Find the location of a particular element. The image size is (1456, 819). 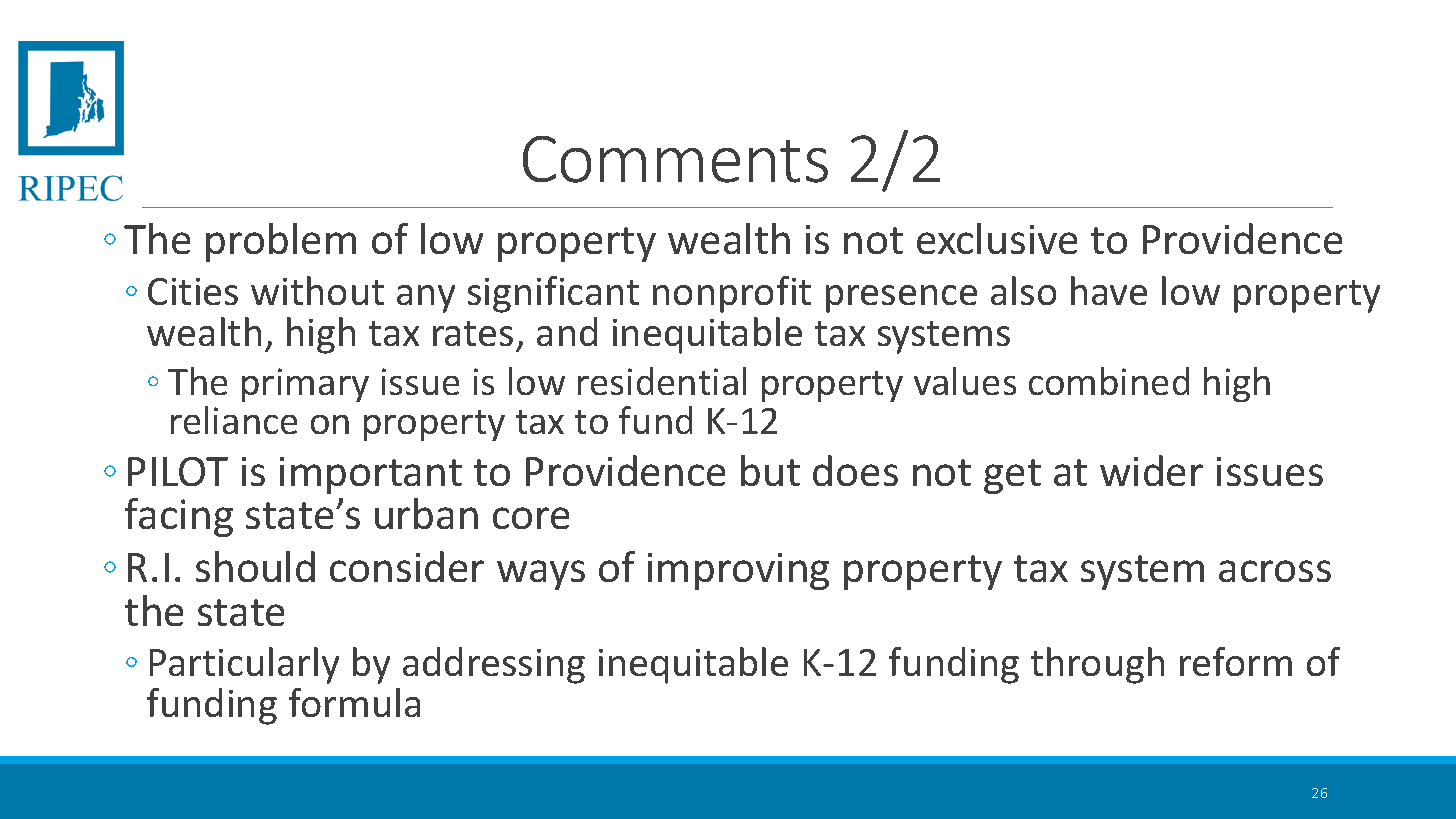

exclusive is located at coordinates (997, 238).
